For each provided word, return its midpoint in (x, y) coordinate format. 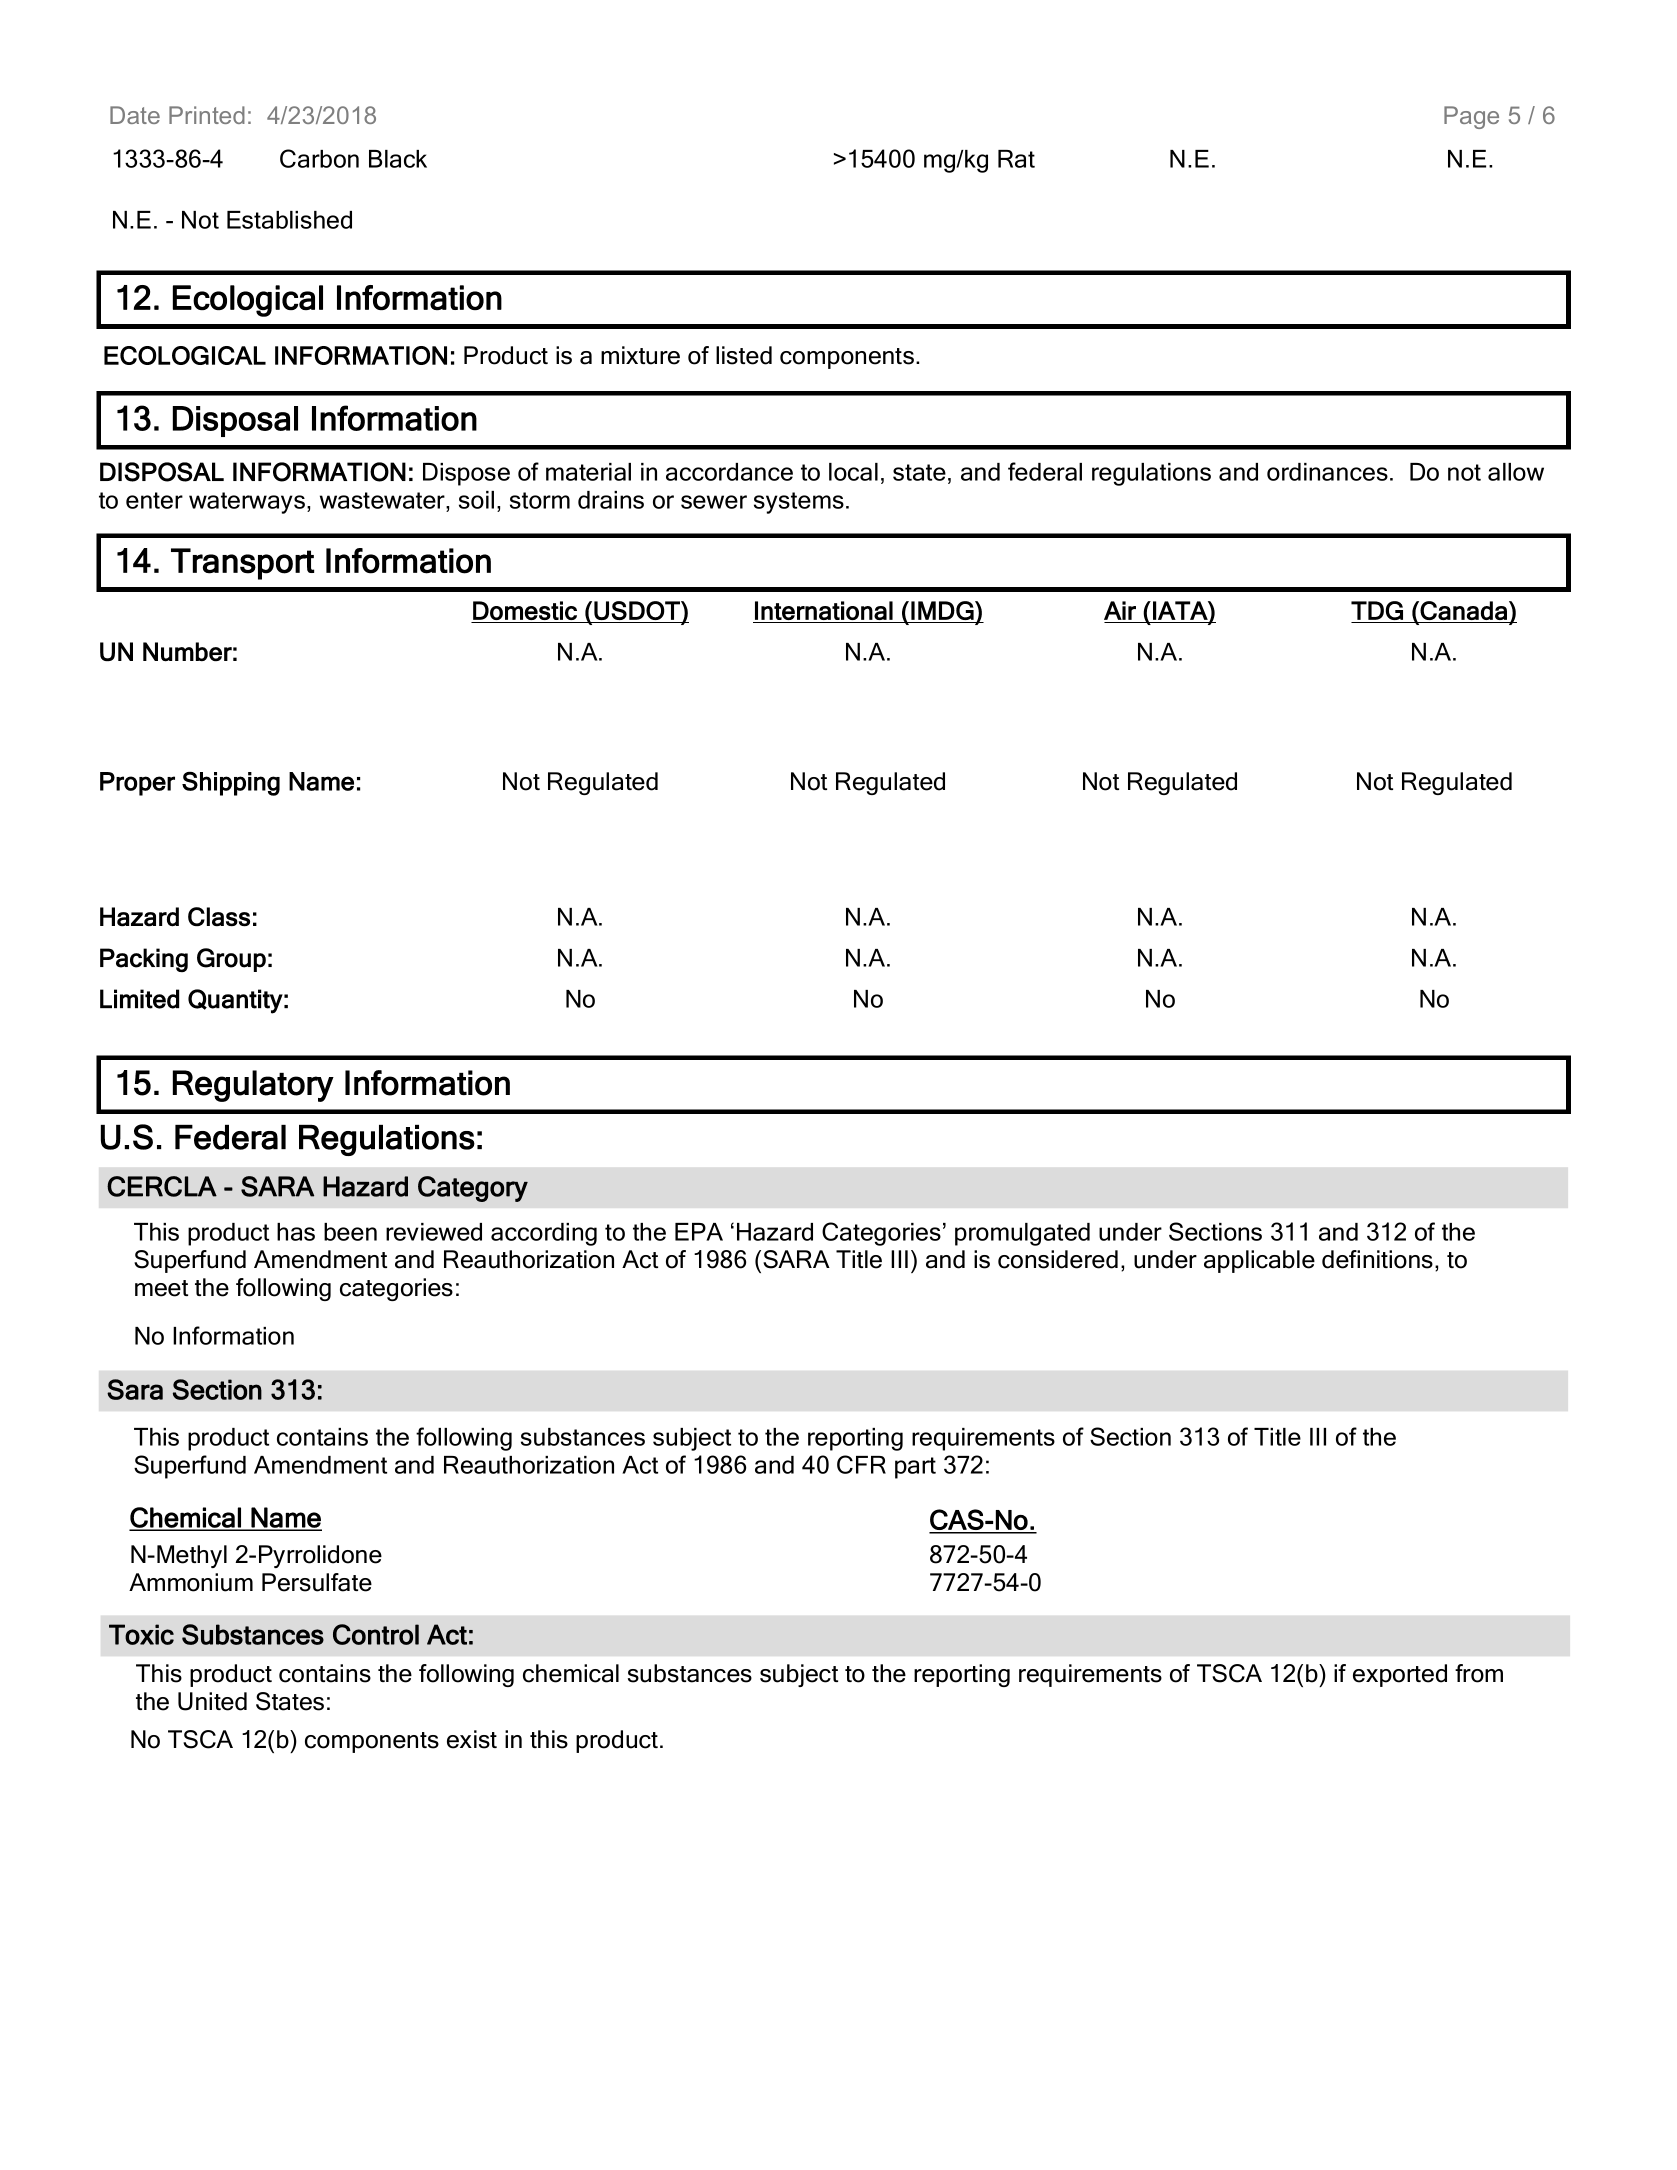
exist (472, 1739)
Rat (1016, 159)
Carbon (319, 158)
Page (1471, 117)
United (212, 1701)
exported (1400, 1675)
